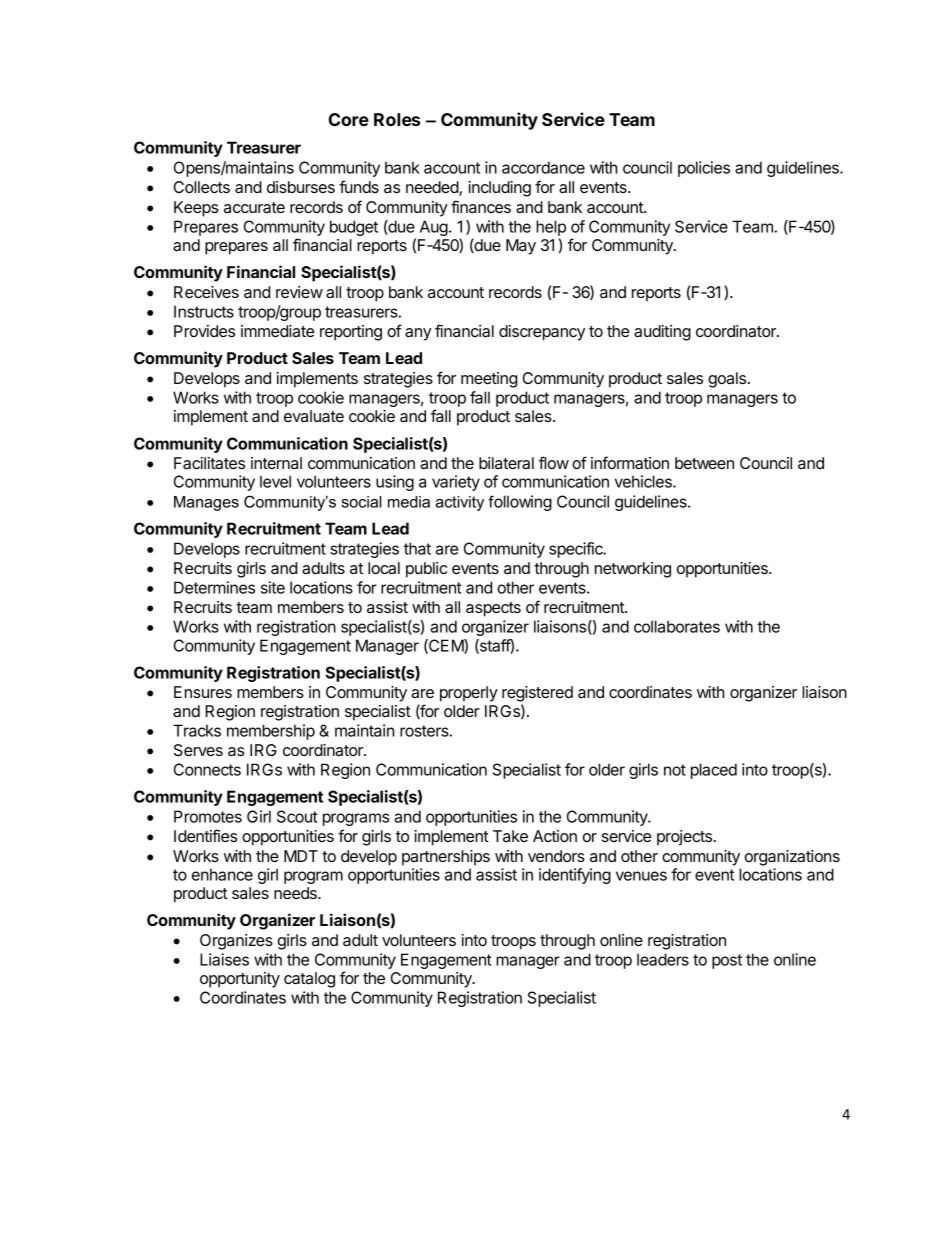 Image resolution: width=952 pixels, height=1233 pixels. What do you see at coordinates (204, 331) in the screenshot?
I see `Provides` at bounding box center [204, 331].
